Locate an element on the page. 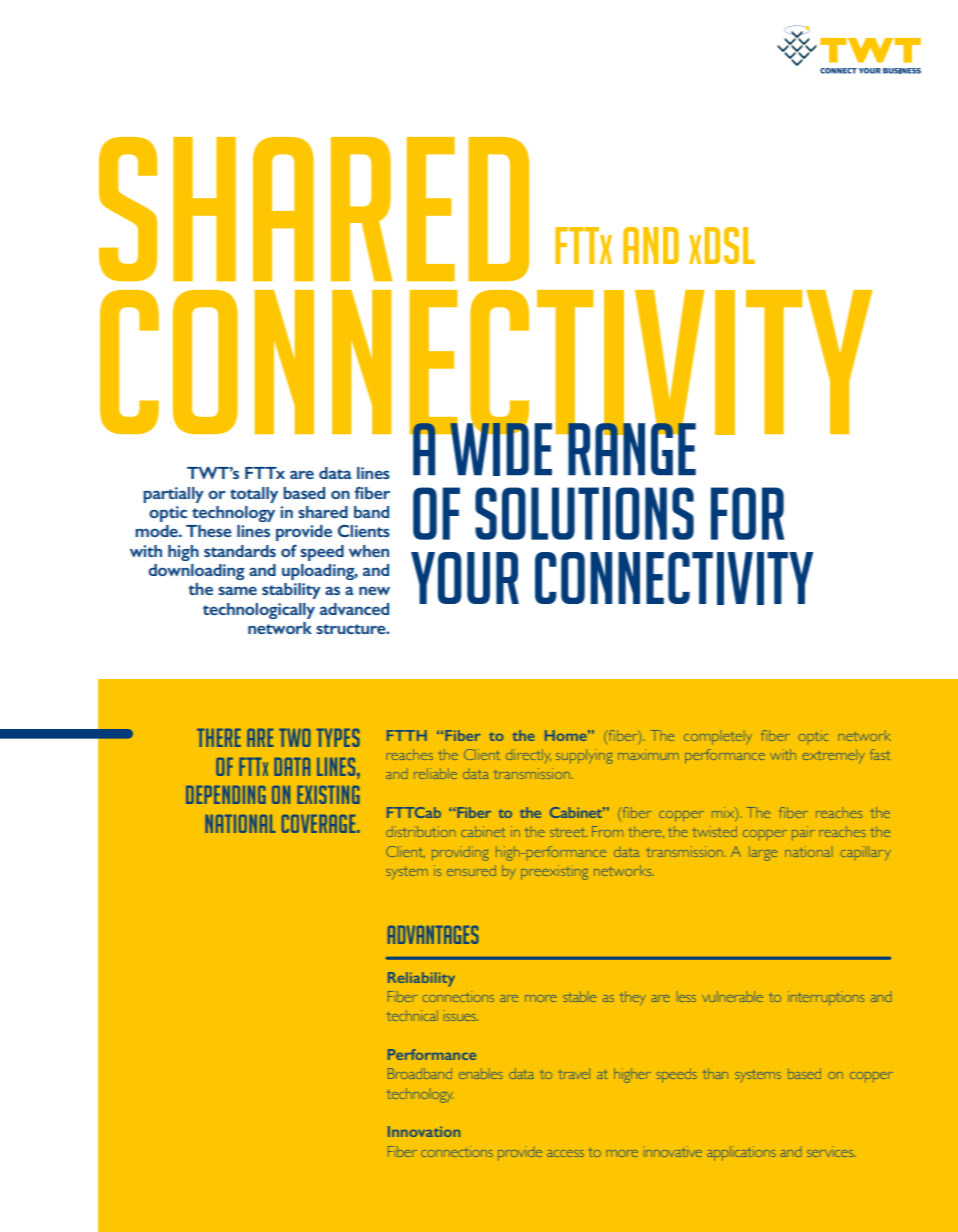 This document has width=958, height=1232. pair is located at coordinates (803, 833).
